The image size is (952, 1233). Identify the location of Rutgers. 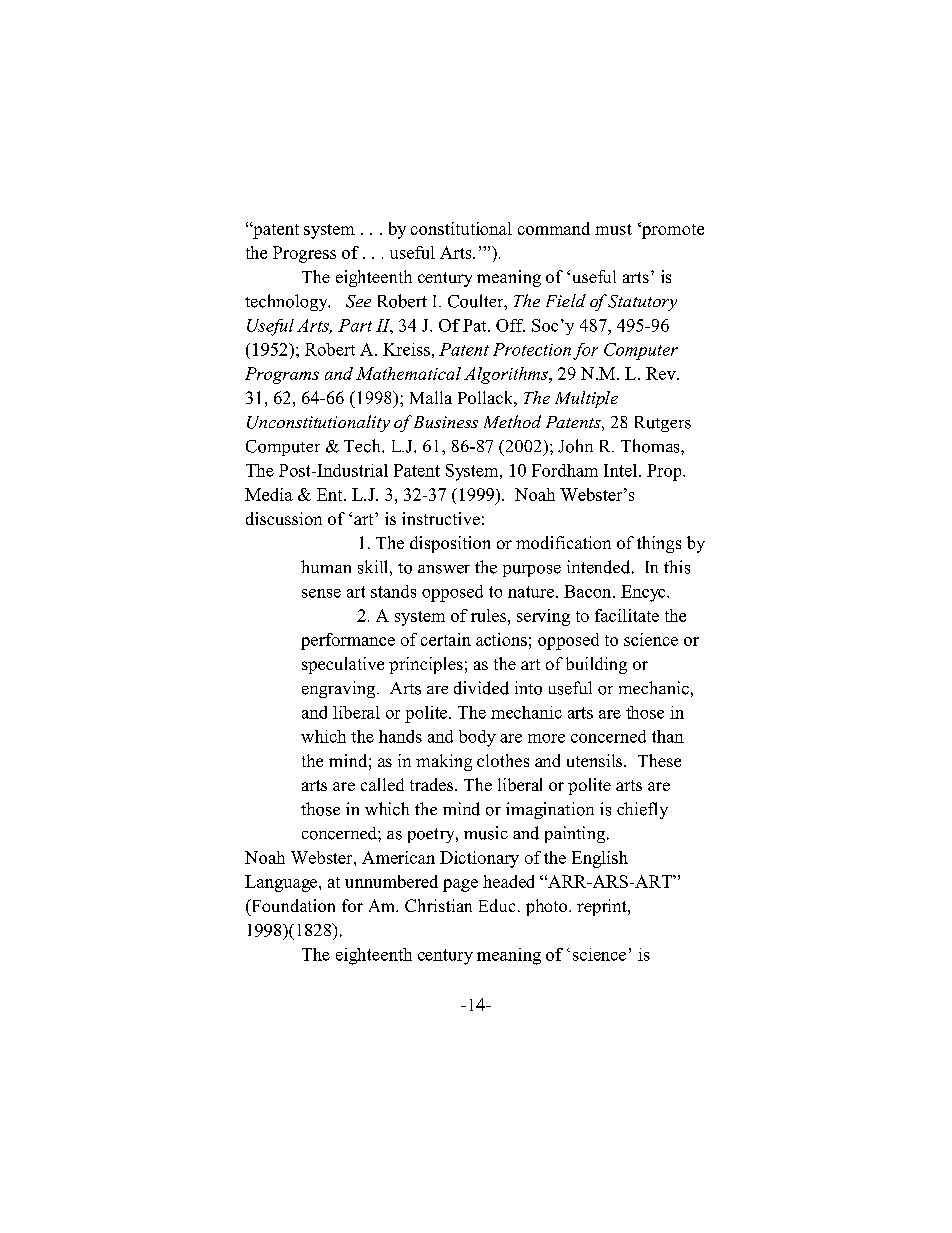
(663, 424).
